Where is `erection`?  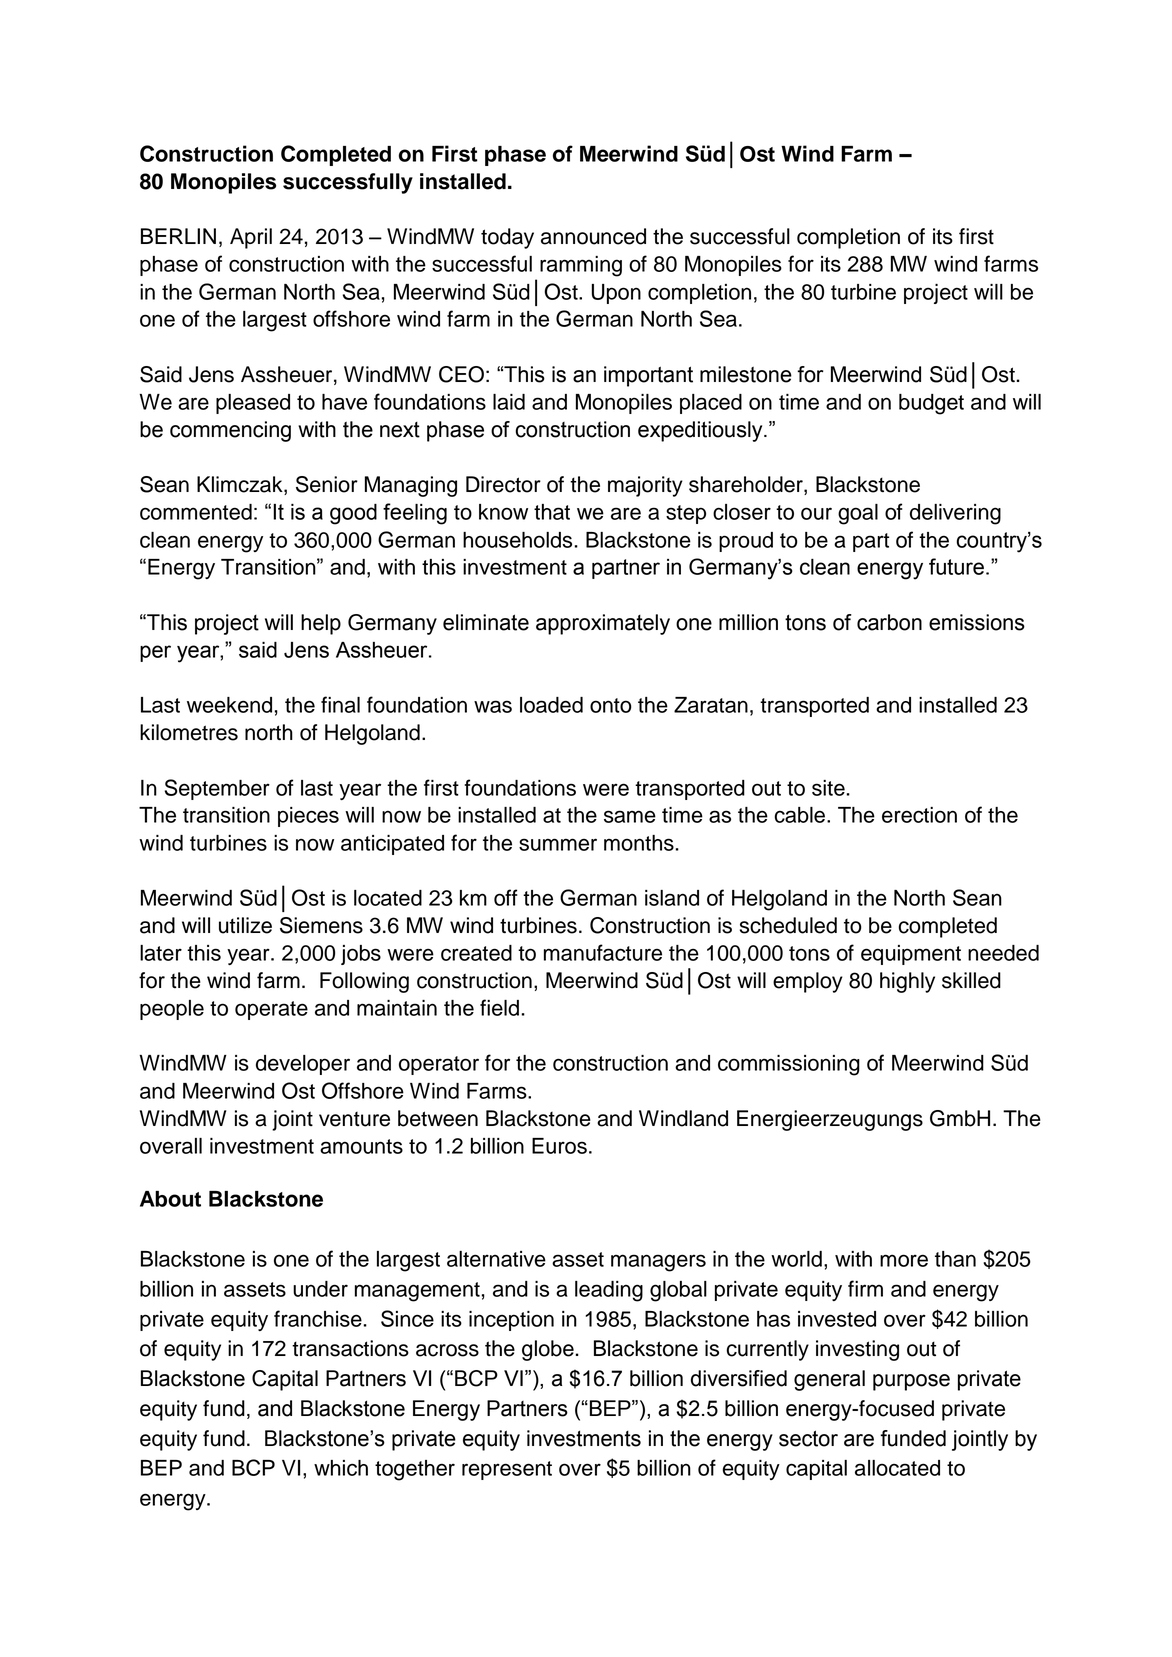
erection is located at coordinates (919, 815).
